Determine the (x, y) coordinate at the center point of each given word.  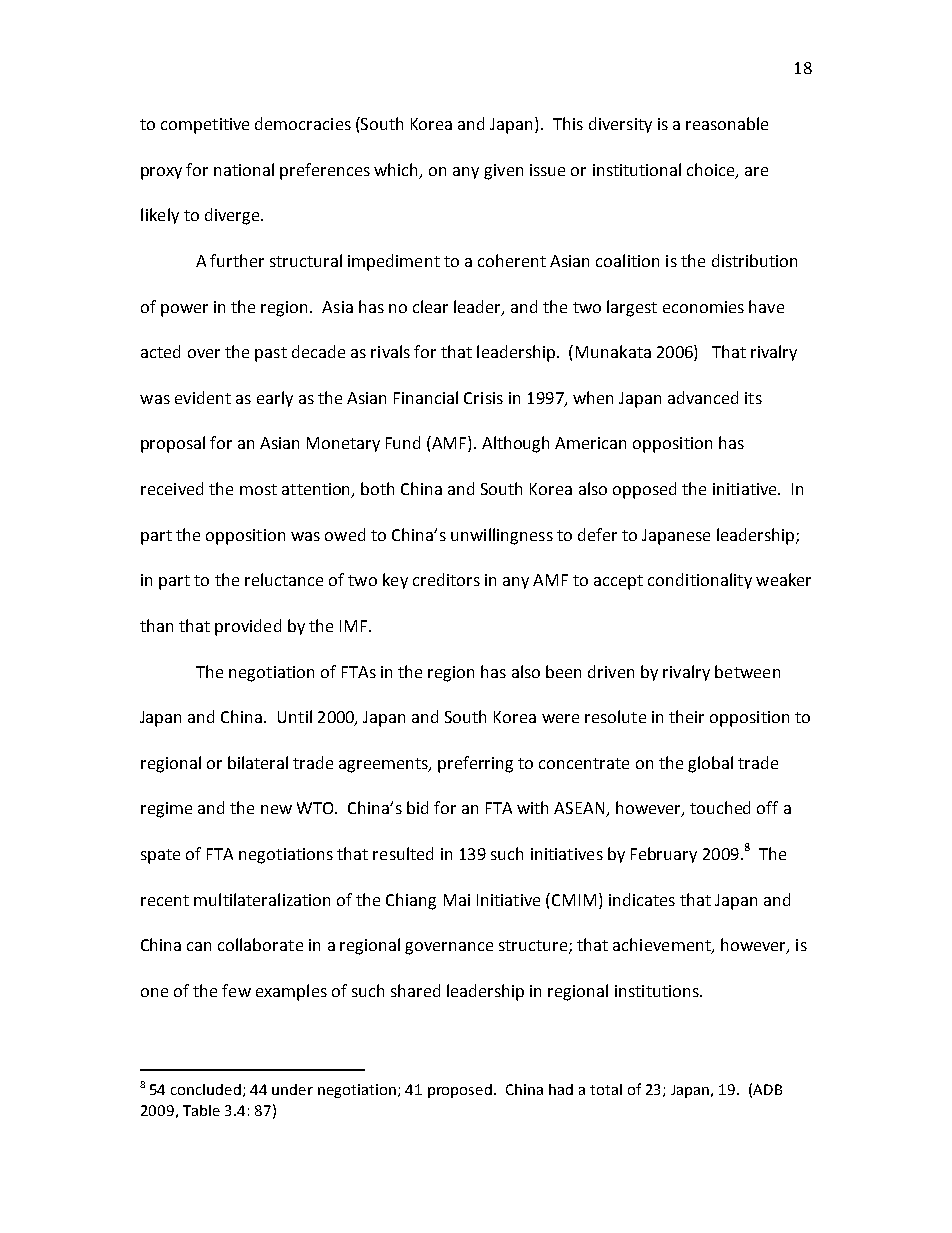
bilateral (258, 762)
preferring (475, 764)
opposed (644, 490)
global (710, 764)
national (244, 169)
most (258, 489)
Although (515, 444)
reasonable (727, 123)
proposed (461, 1091)
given (503, 172)
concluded (207, 1090)
